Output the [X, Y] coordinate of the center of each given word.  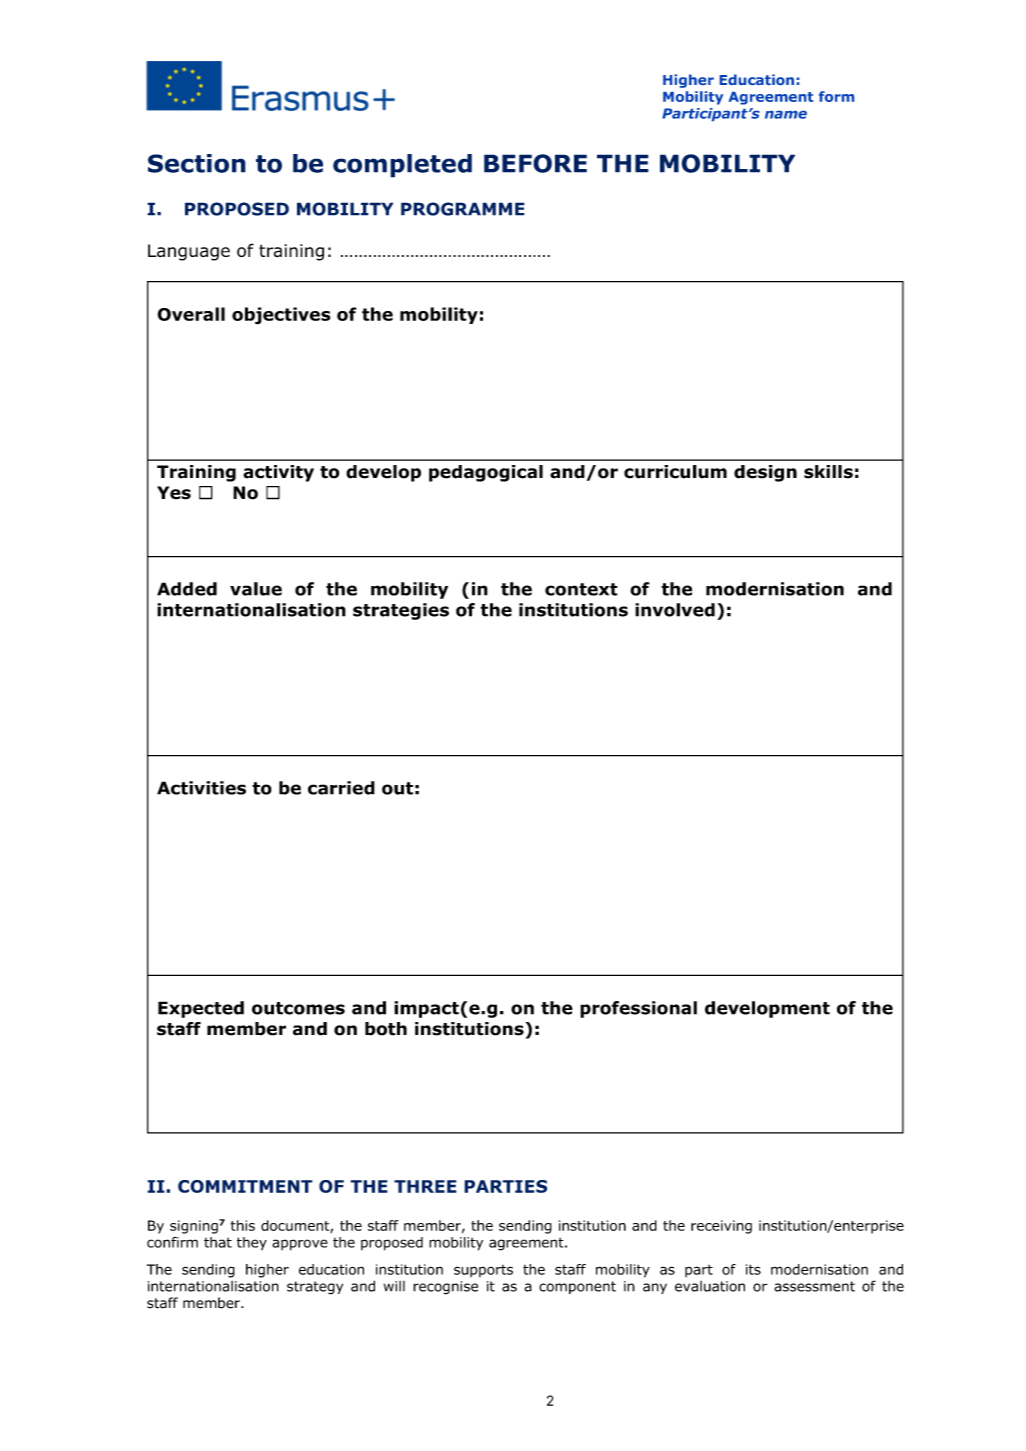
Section [197, 163]
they [252, 1244]
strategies [401, 611]
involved [675, 610]
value [256, 589]
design [765, 473]
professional [638, 1009]
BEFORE [535, 163]
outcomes [298, 1008]
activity [278, 473]
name [786, 115]
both [386, 1029]
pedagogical [486, 473]
